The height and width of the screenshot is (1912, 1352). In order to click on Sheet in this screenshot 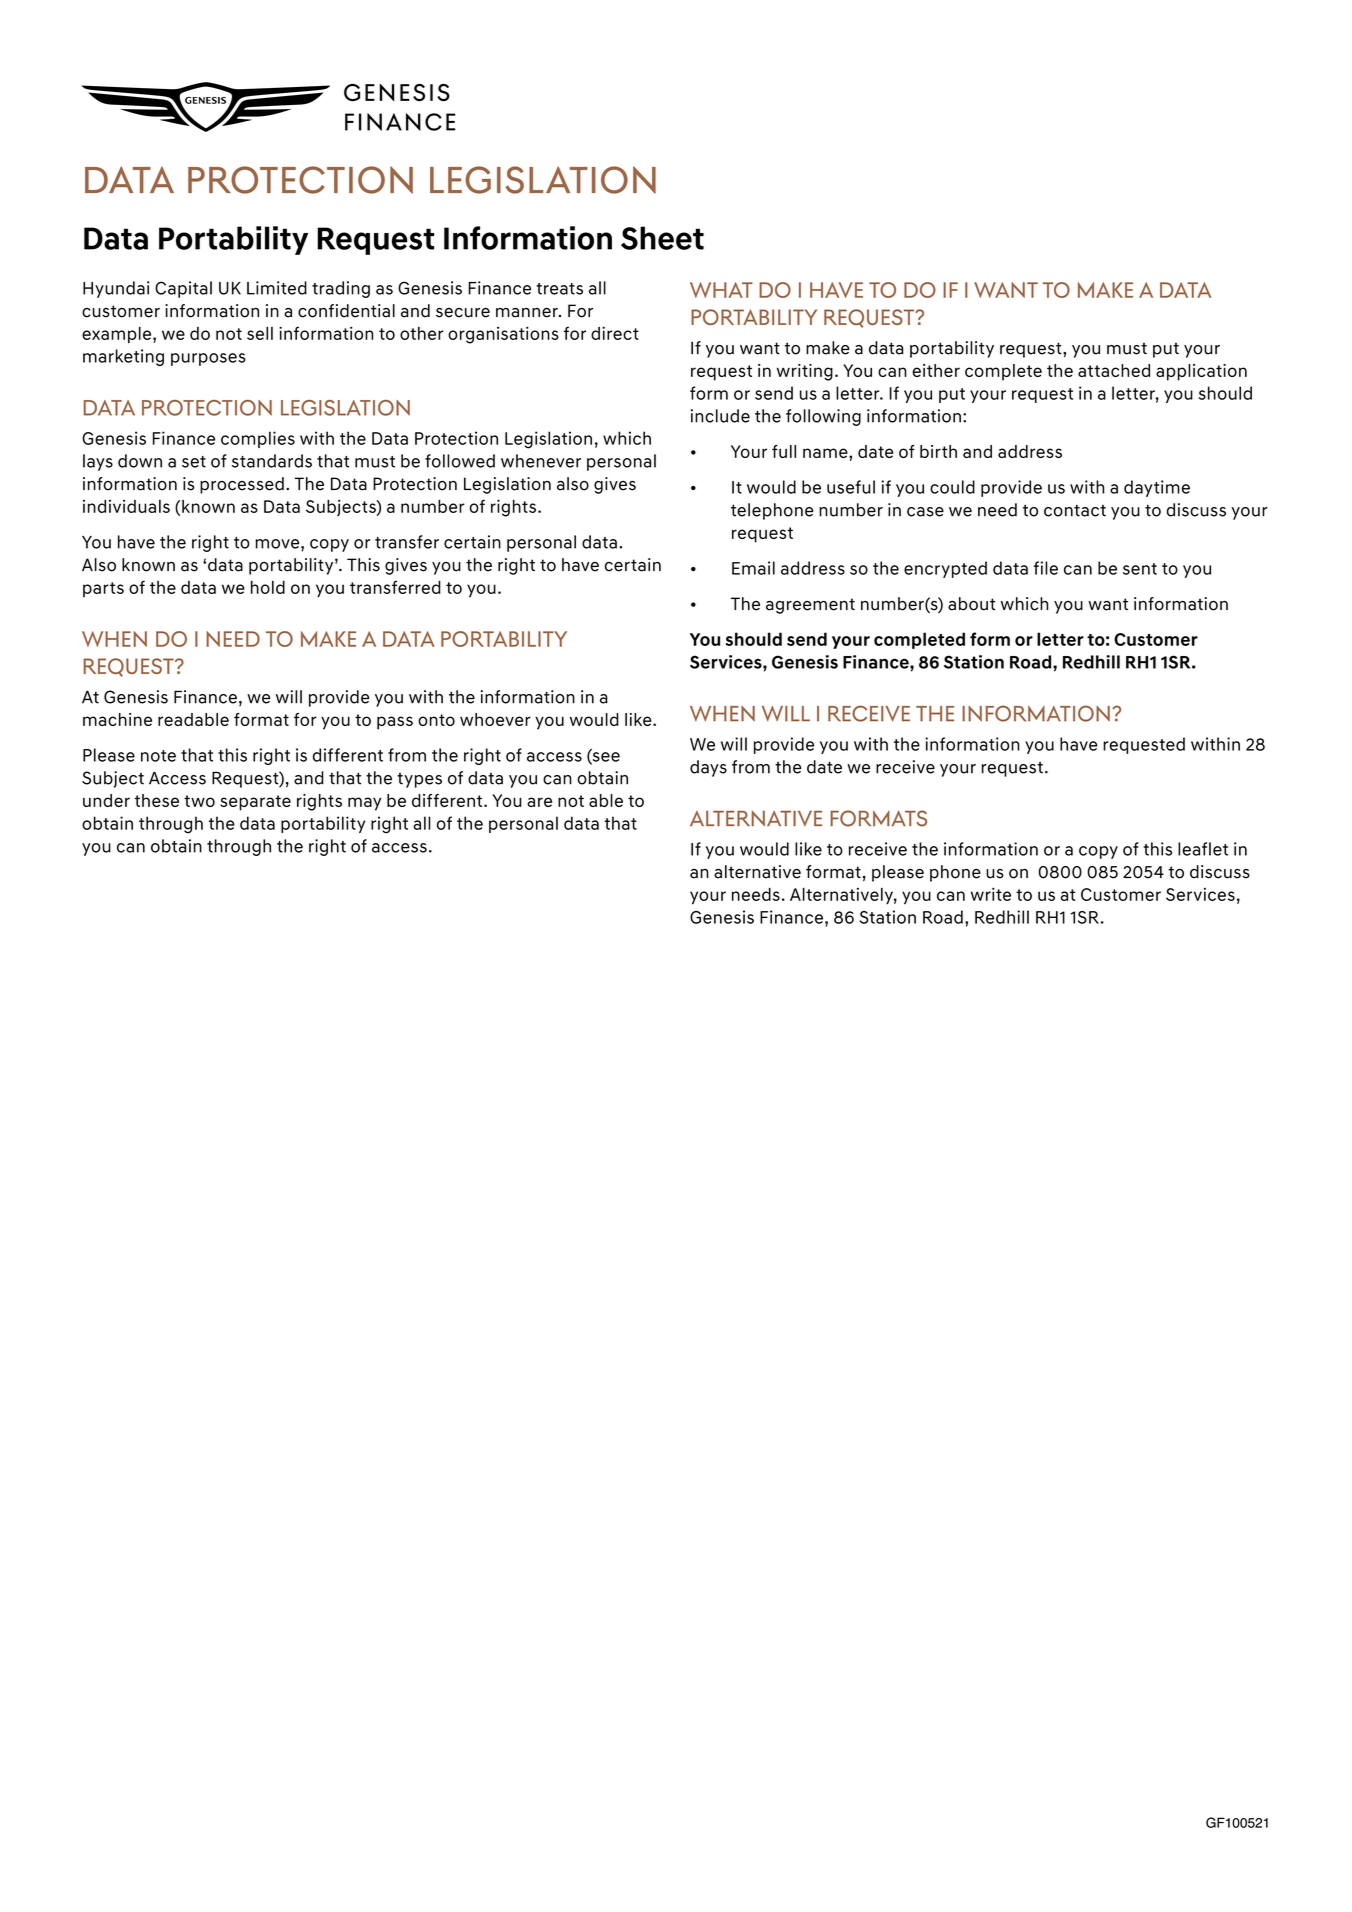, I will do `click(662, 238)`.
